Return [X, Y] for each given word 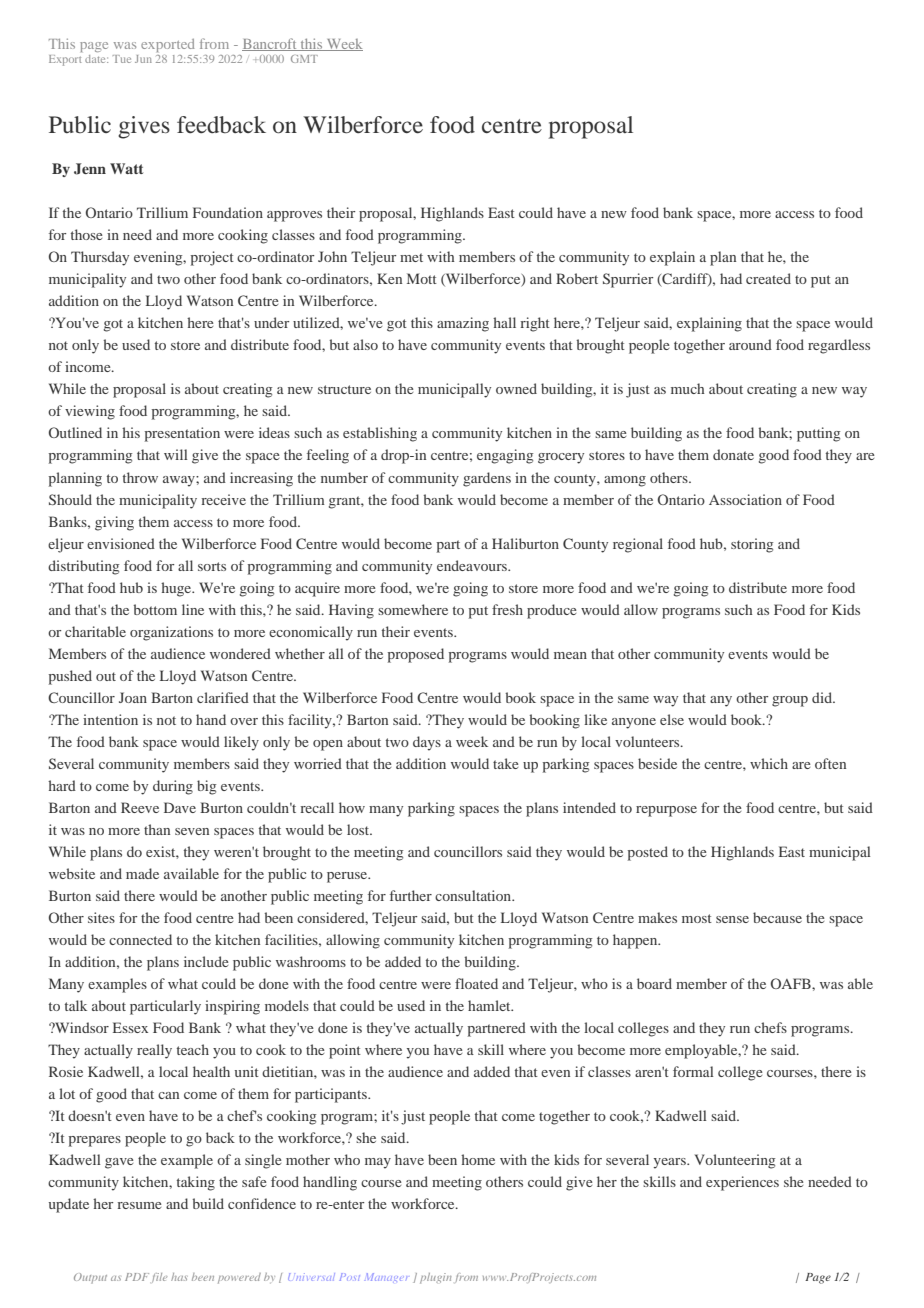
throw [140, 477]
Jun [143, 59]
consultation [474, 895]
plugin [436, 1278]
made [142, 873]
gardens [487, 479]
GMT [304, 59]
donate [733, 454]
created [768, 278]
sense [732, 919]
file [159, 1278]
